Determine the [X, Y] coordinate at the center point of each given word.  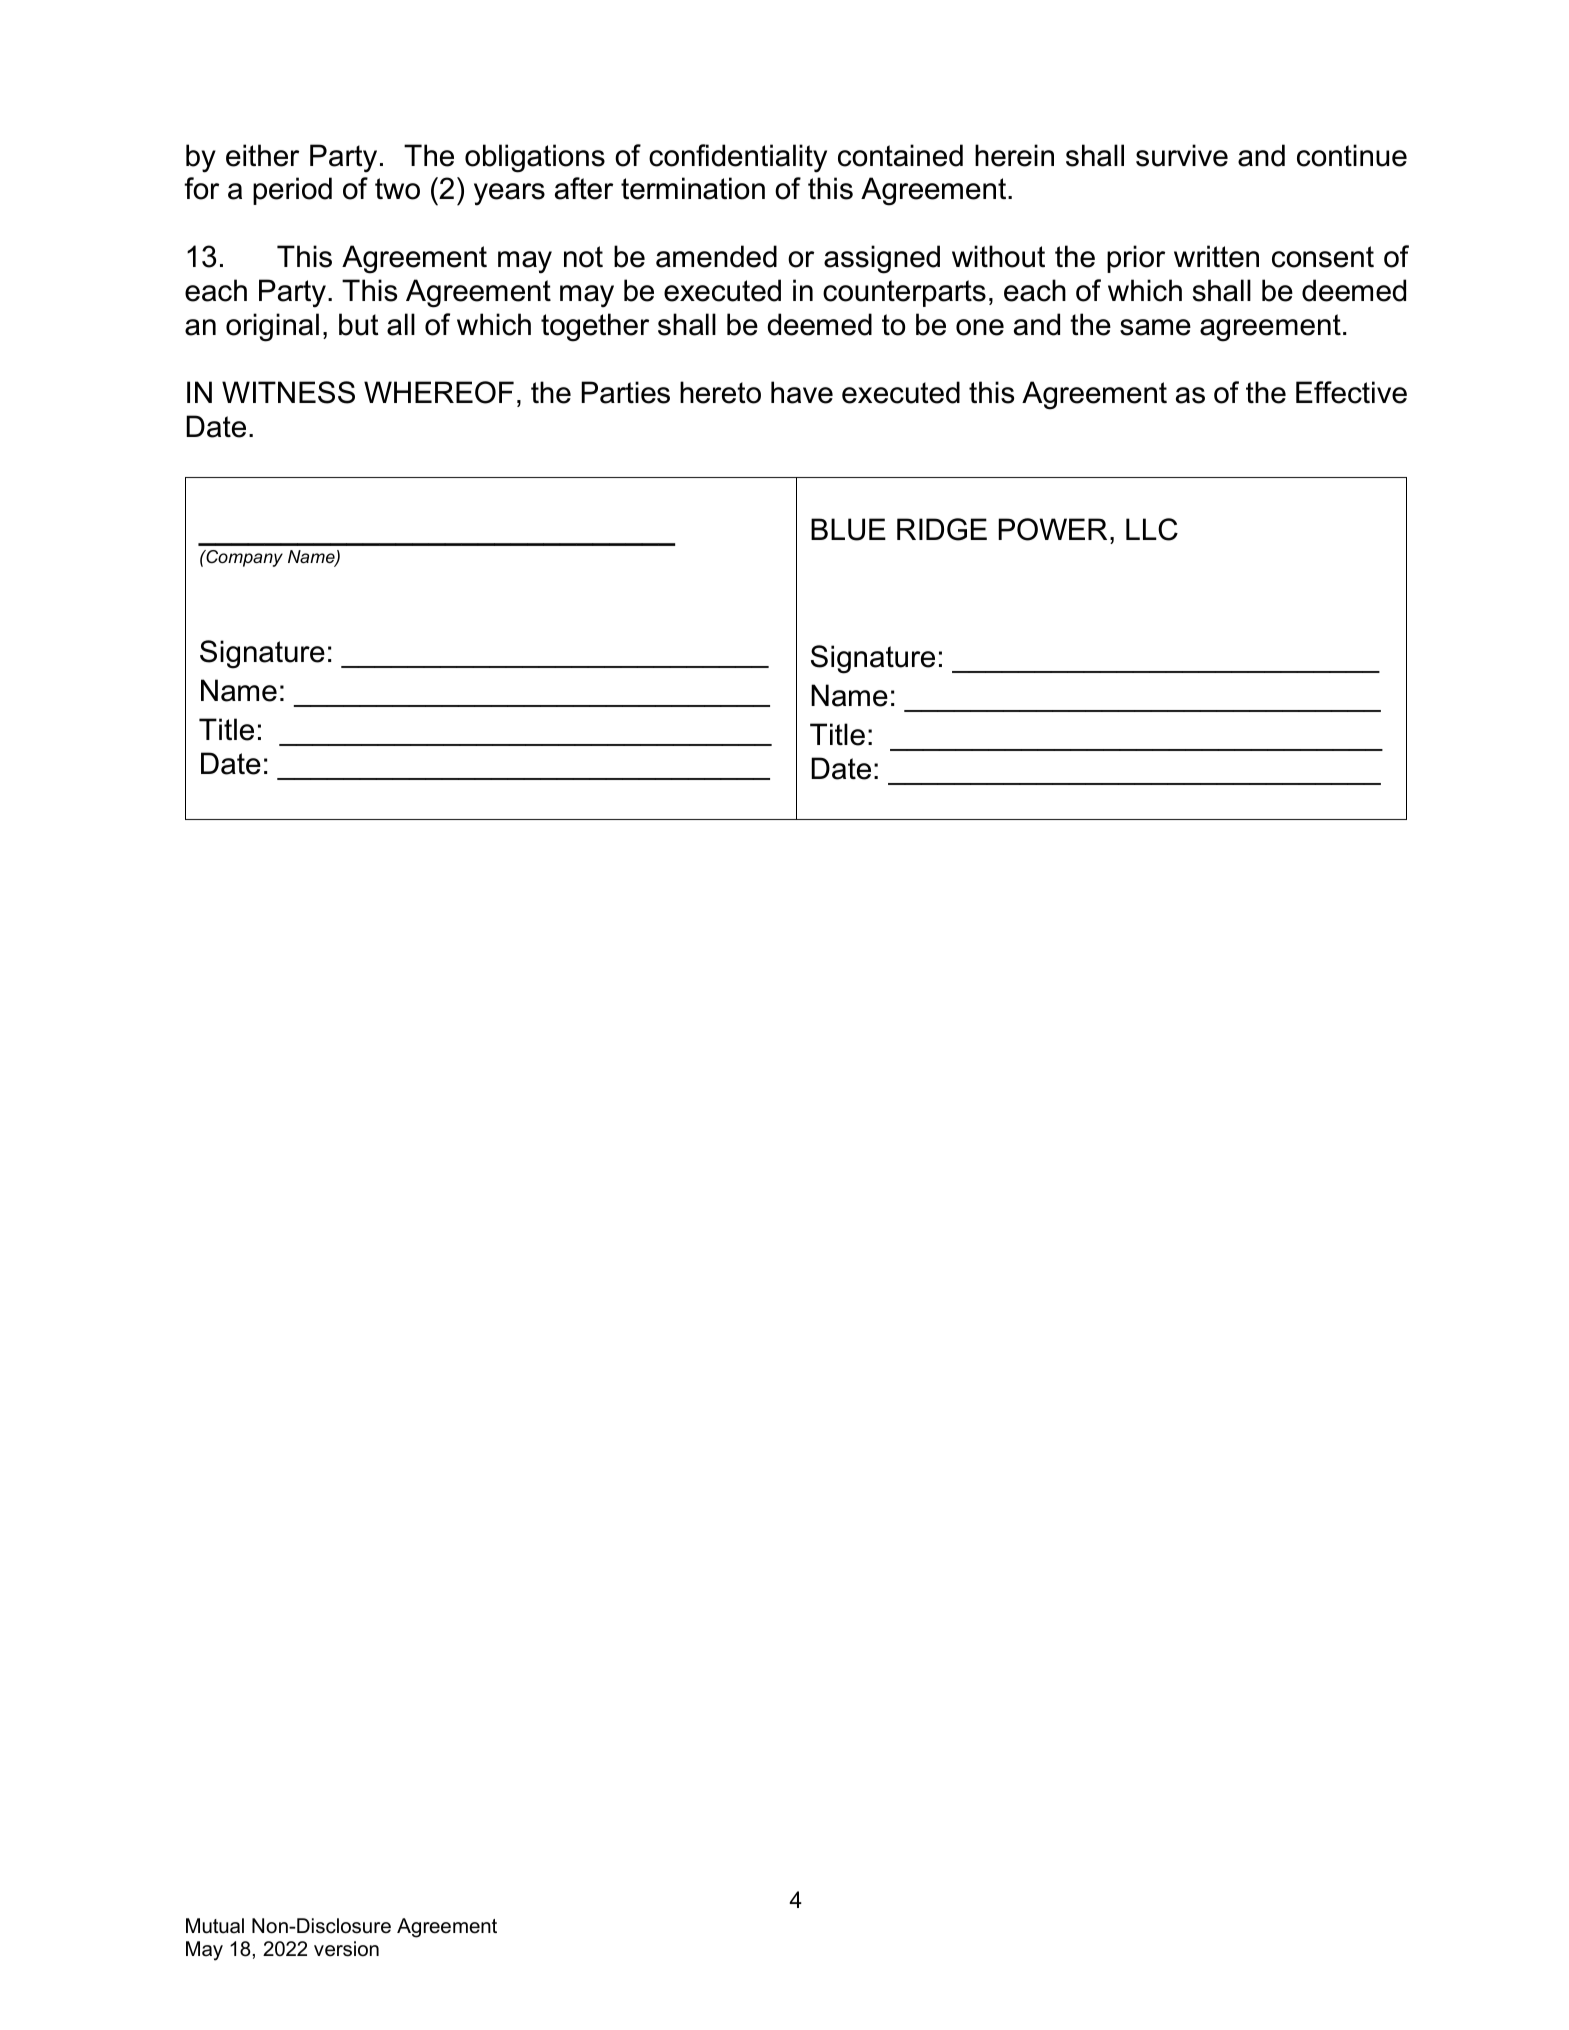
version [346, 1949]
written [1216, 256]
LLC [1152, 529]
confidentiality [738, 158]
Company [243, 558]
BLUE [848, 529]
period [292, 191]
